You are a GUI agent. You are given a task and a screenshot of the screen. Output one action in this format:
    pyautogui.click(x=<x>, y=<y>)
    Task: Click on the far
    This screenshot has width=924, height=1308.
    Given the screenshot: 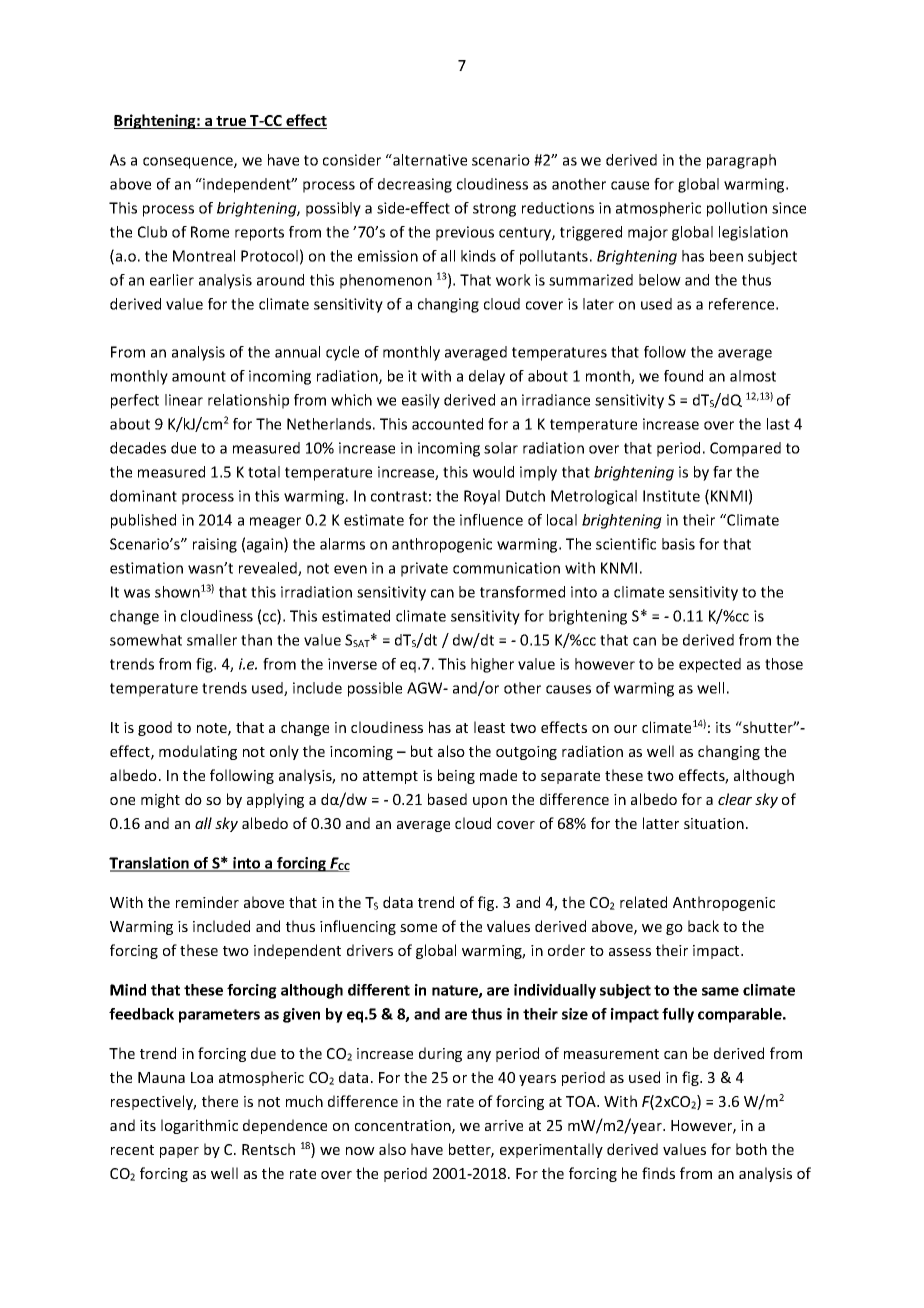 What is the action you would take?
    pyautogui.click(x=722, y=472)
